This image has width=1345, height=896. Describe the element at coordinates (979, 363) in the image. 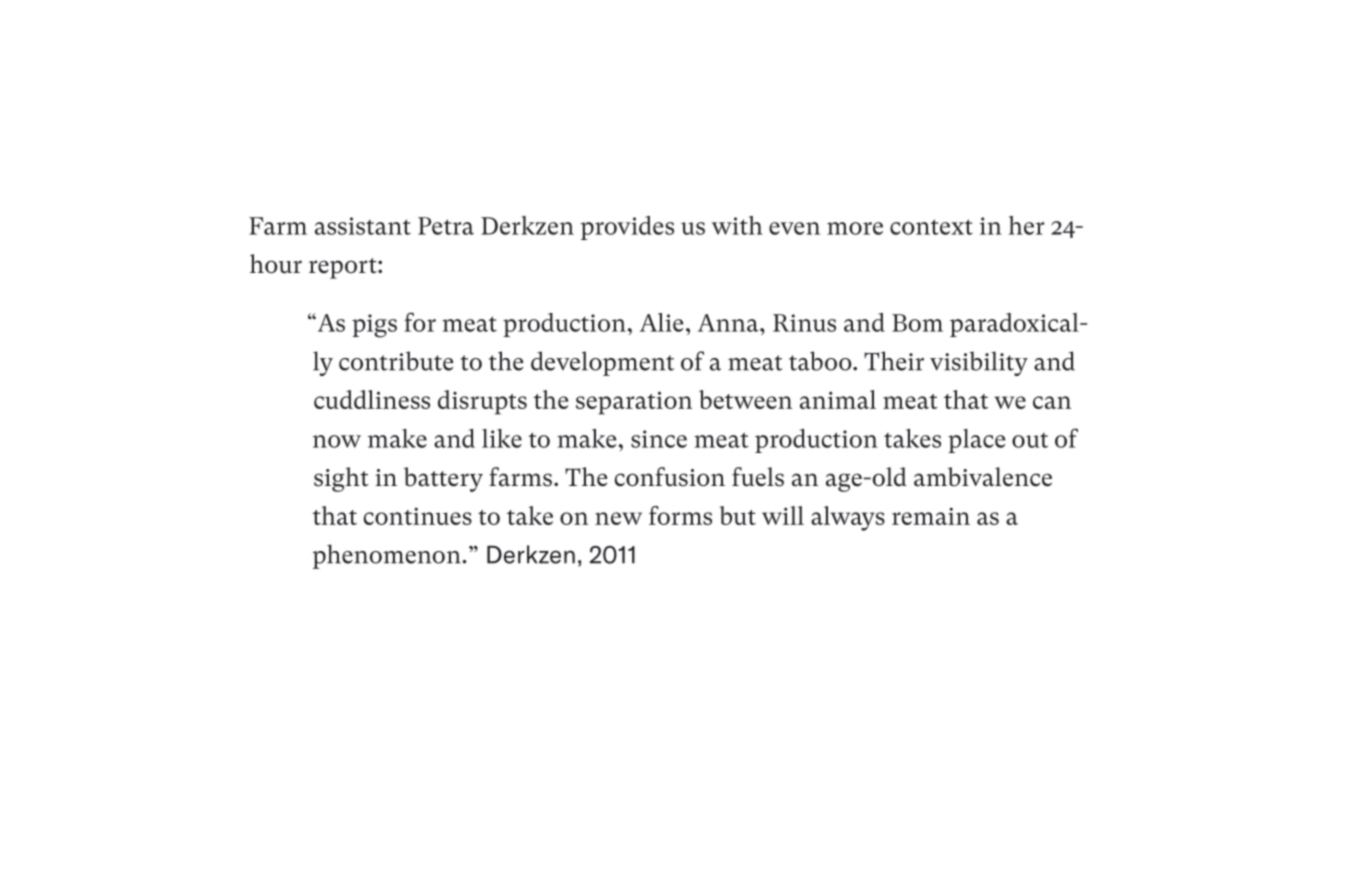

I see `visibility` at that location.
